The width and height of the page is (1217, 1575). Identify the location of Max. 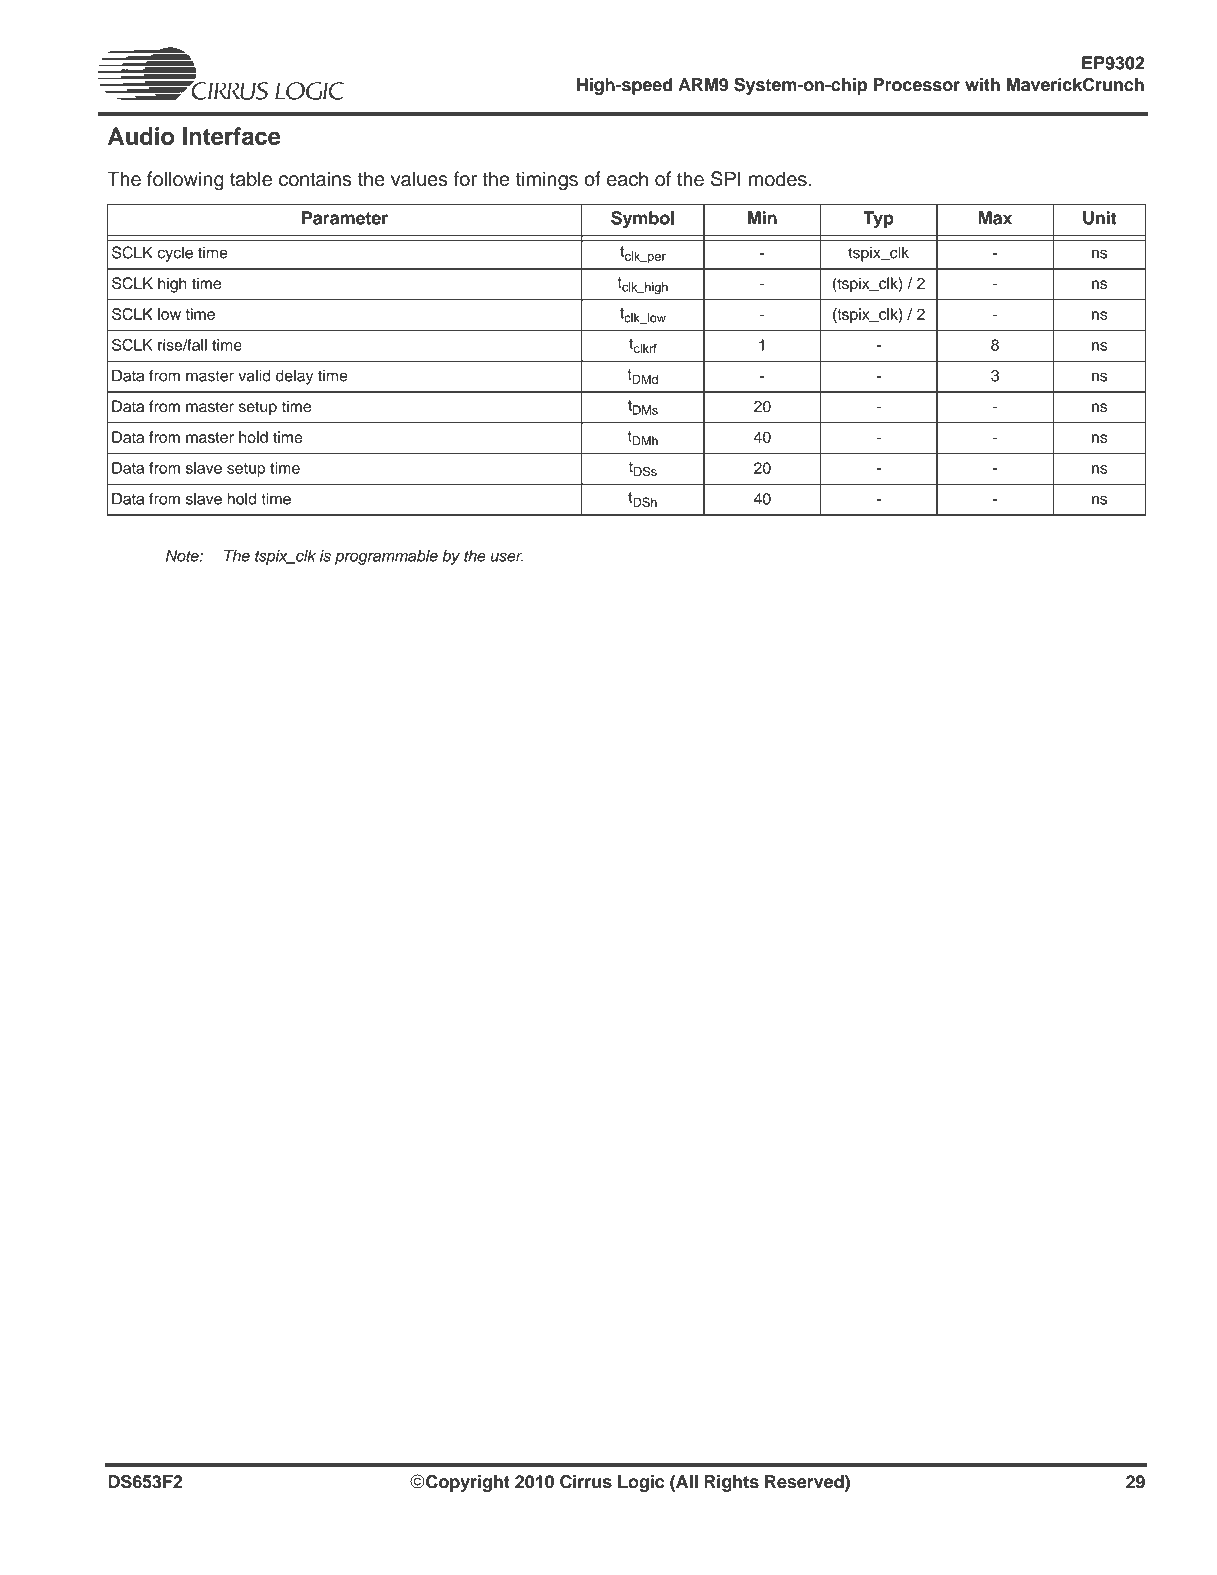
(995, 218).
